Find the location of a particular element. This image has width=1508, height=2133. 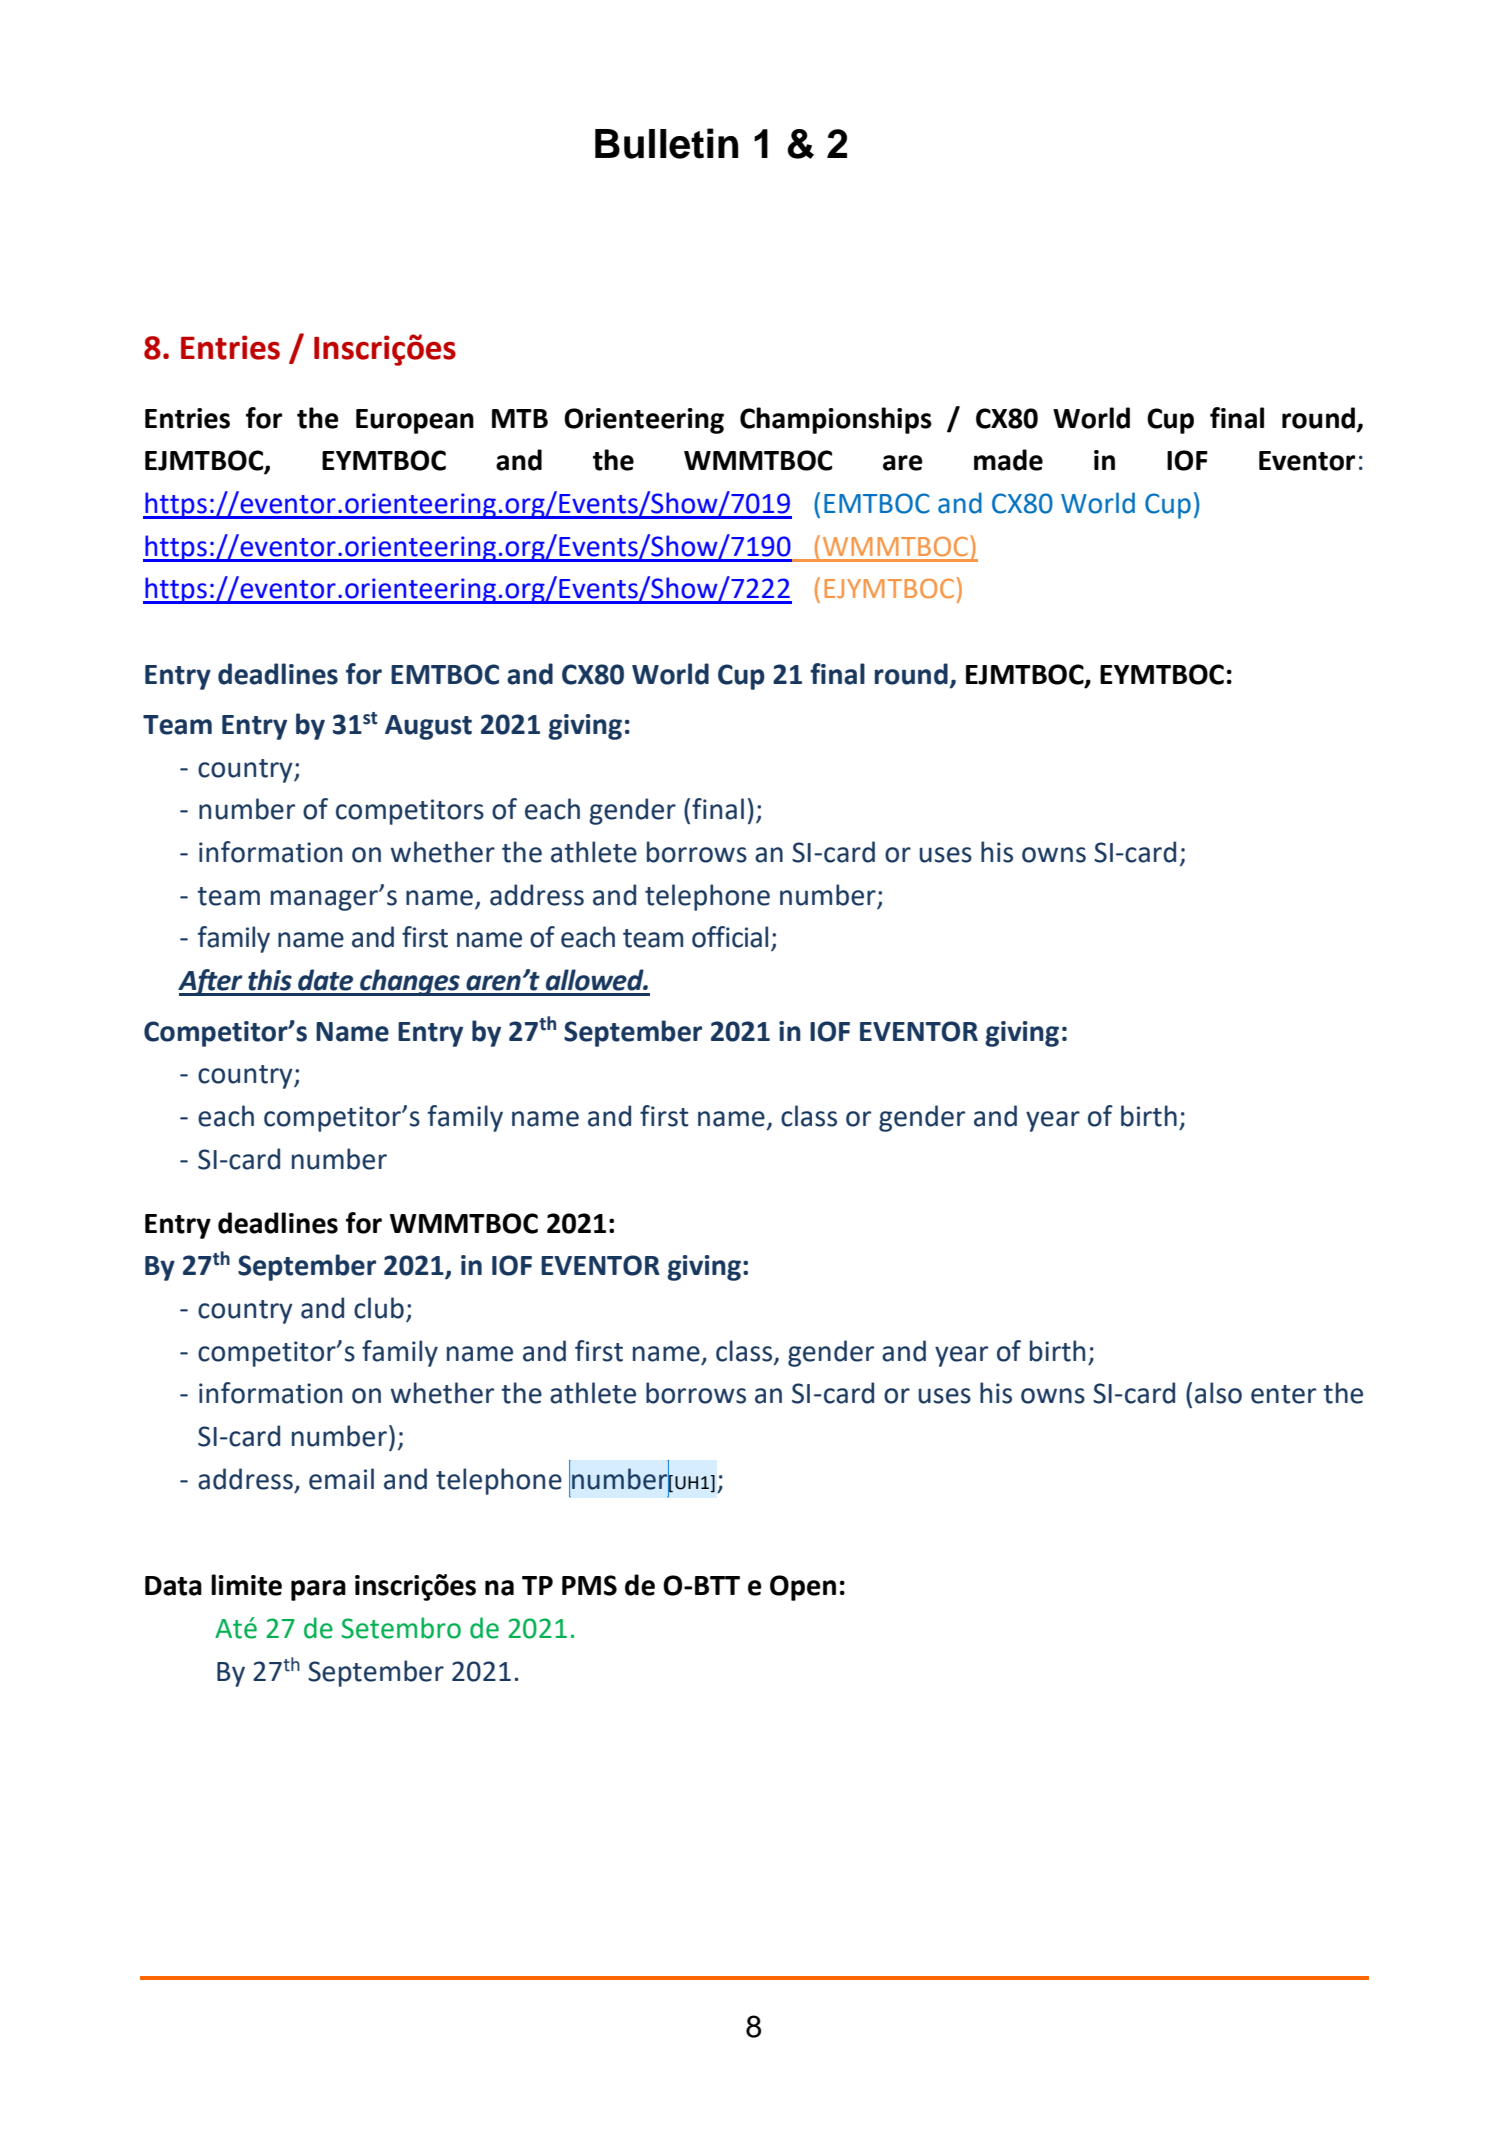

After is located at coordinates (211, 982).
